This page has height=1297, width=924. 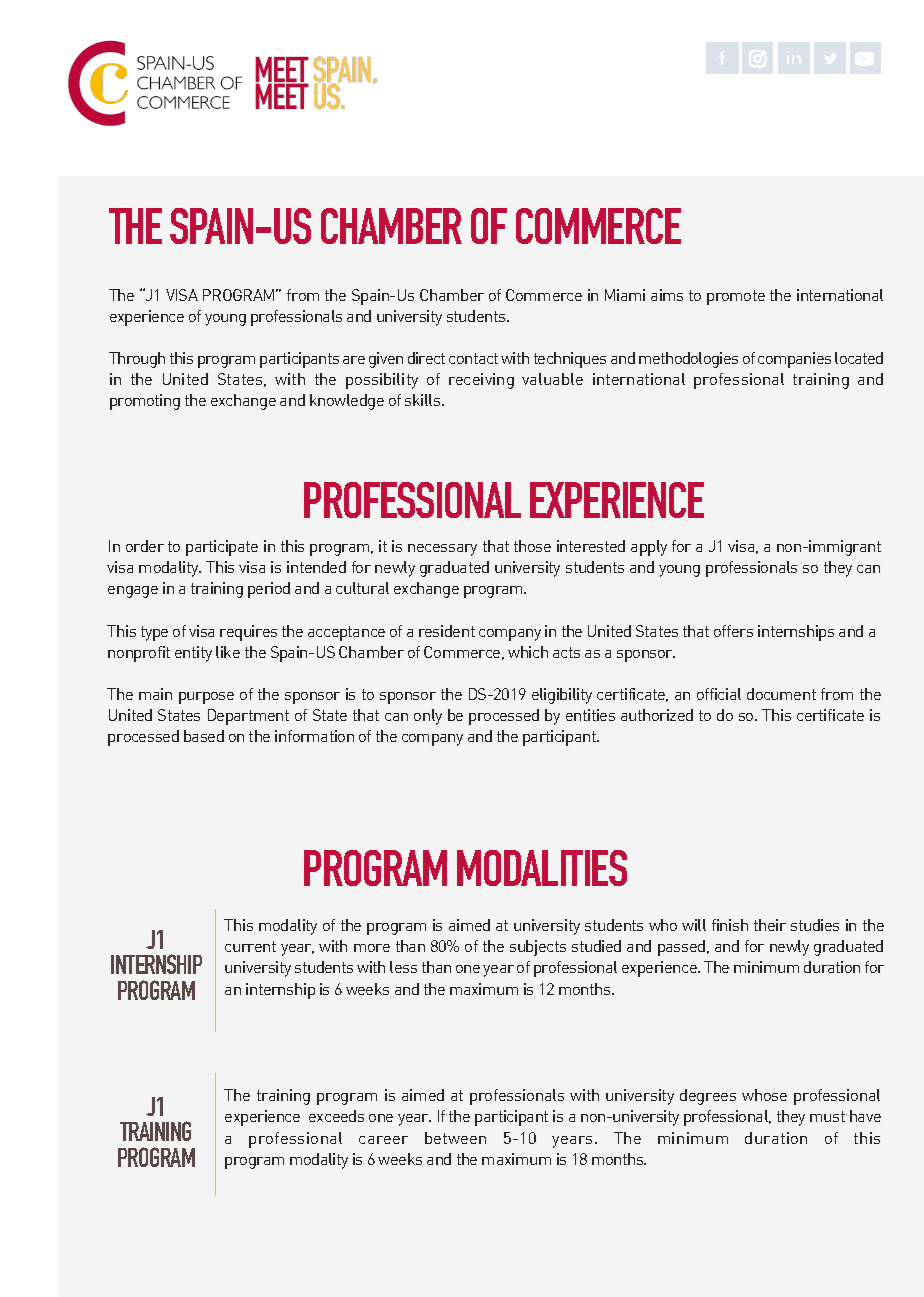 I want to click on MODALITIES, so click(x=542, y=868).
